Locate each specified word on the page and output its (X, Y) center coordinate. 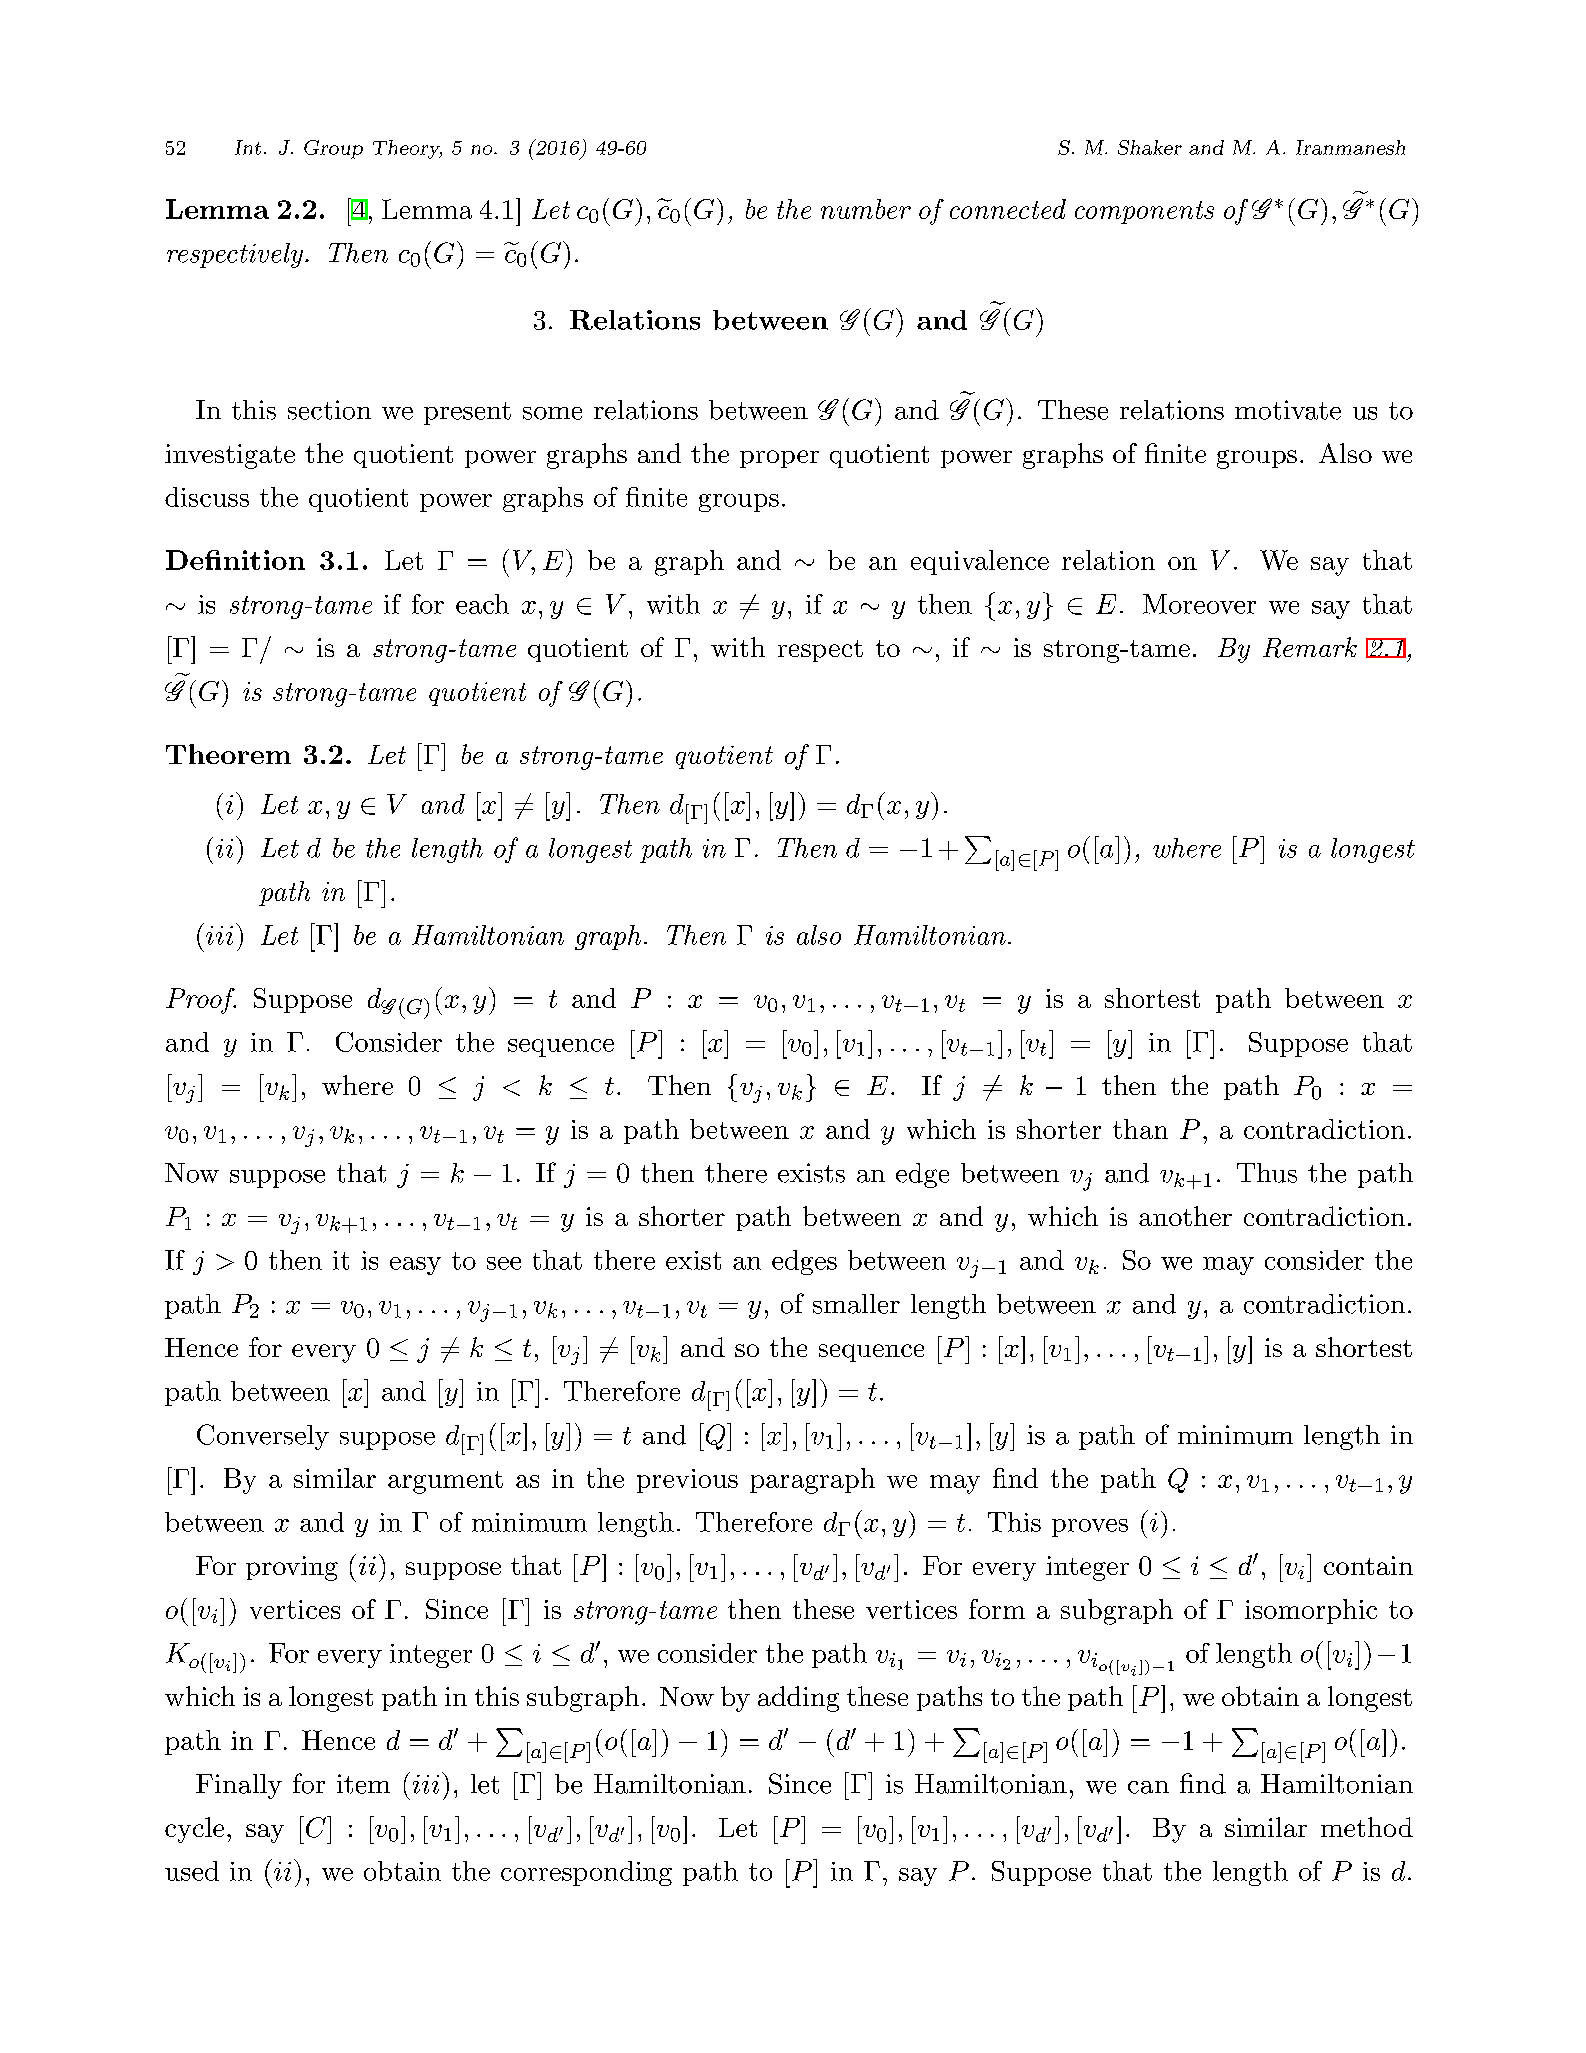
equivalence (980, 562)
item (363, 1784)
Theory (407, 149)
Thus (1267, 1173)
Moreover (1199, 604)
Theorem (228, 754)
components (1144, 212)
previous (687, 1481)
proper (779, 459)
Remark (1310, 647)
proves (1090, 1528)
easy (415, 1266)
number (866, 209)
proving (292, 1568)
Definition (235, 560)
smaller (856, 1304)
